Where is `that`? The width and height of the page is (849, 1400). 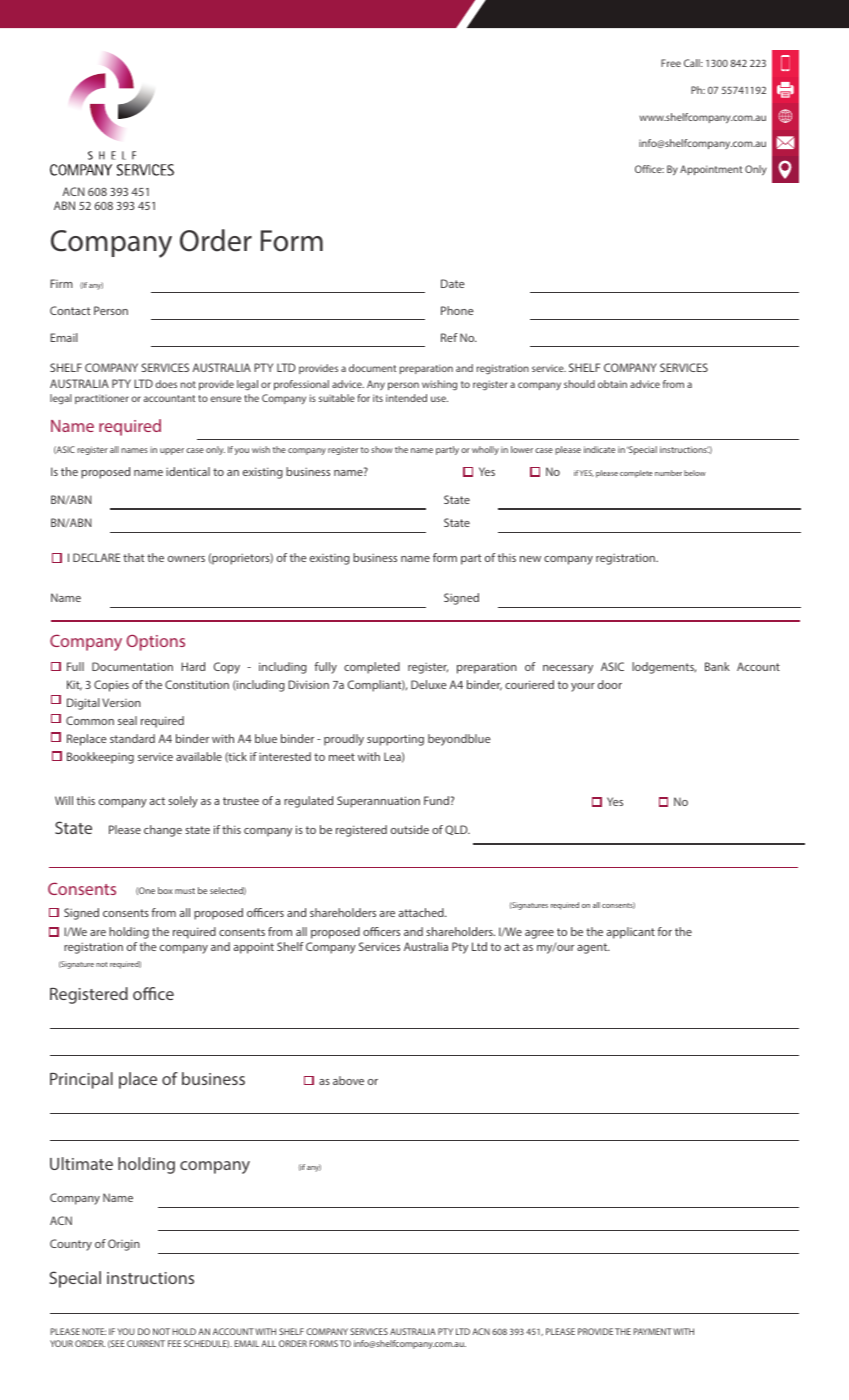
that is located at coordinates (134, 557).
